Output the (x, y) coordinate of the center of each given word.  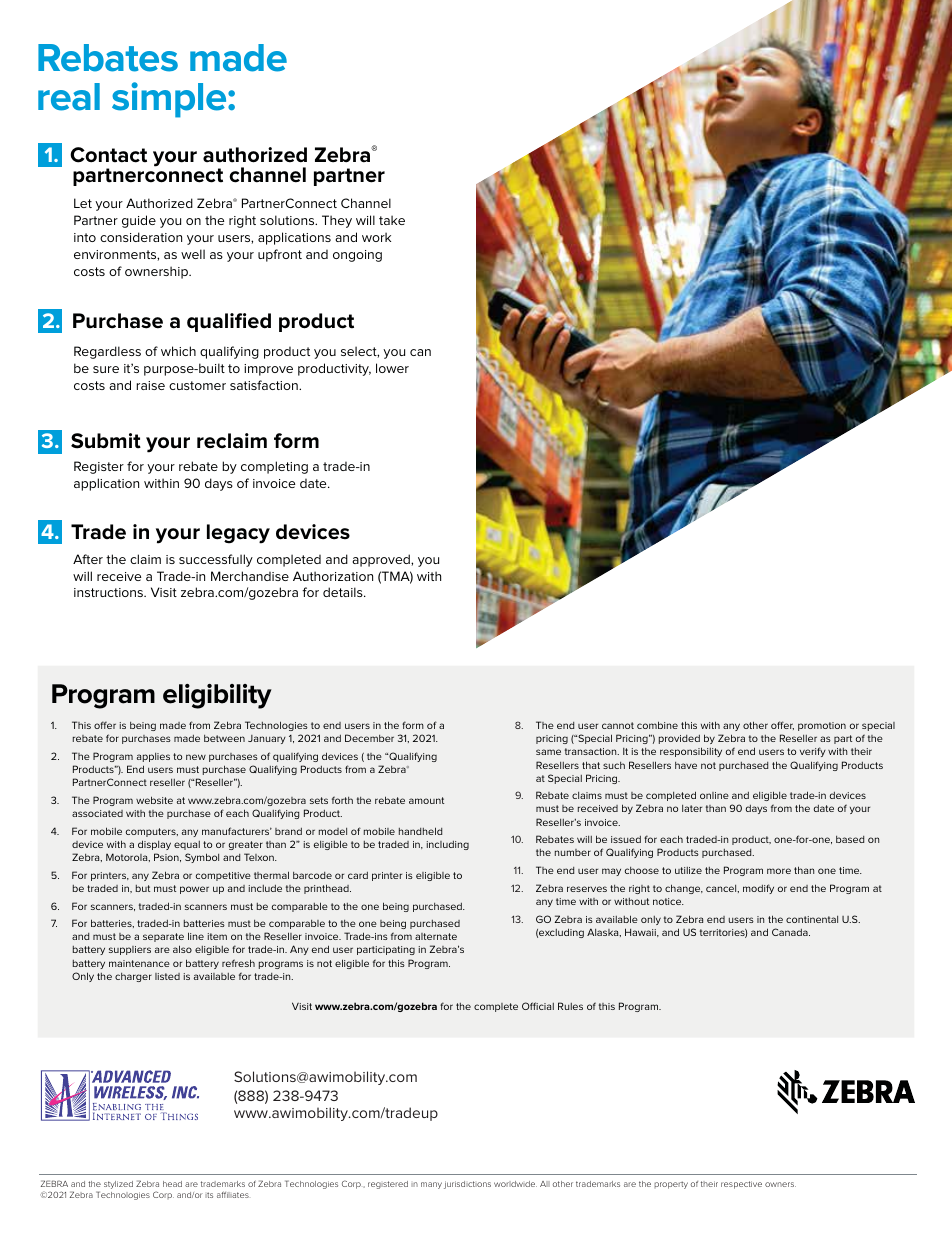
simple (170, 100)
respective (741, 1185)
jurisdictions (467, 1185)
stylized (118, 1185)
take (392, 220)
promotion (822, 726)
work (376, 237)
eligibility (217, 696)
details (344, 592)
